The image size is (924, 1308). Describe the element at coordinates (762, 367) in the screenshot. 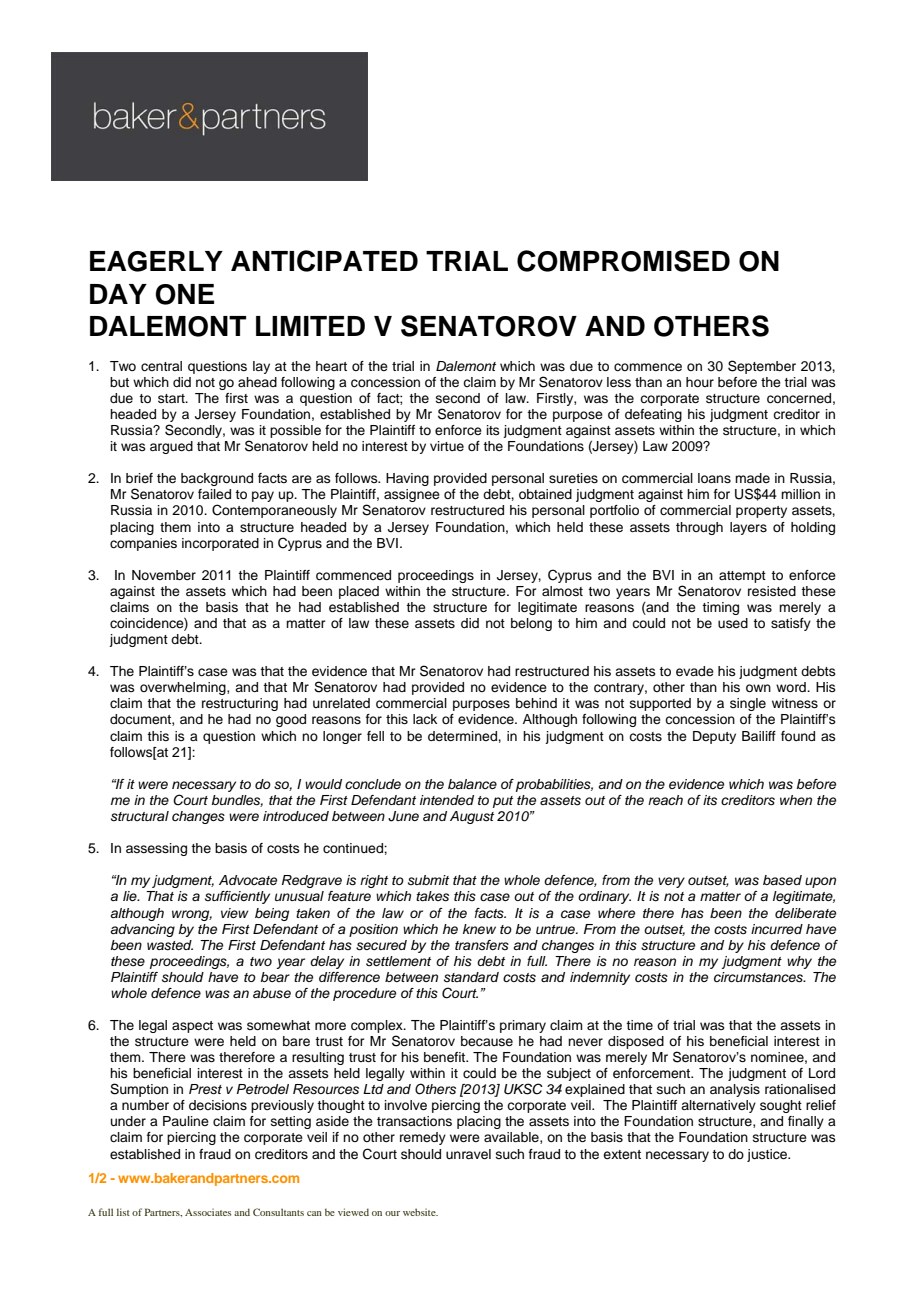

I see `September` at that location.
